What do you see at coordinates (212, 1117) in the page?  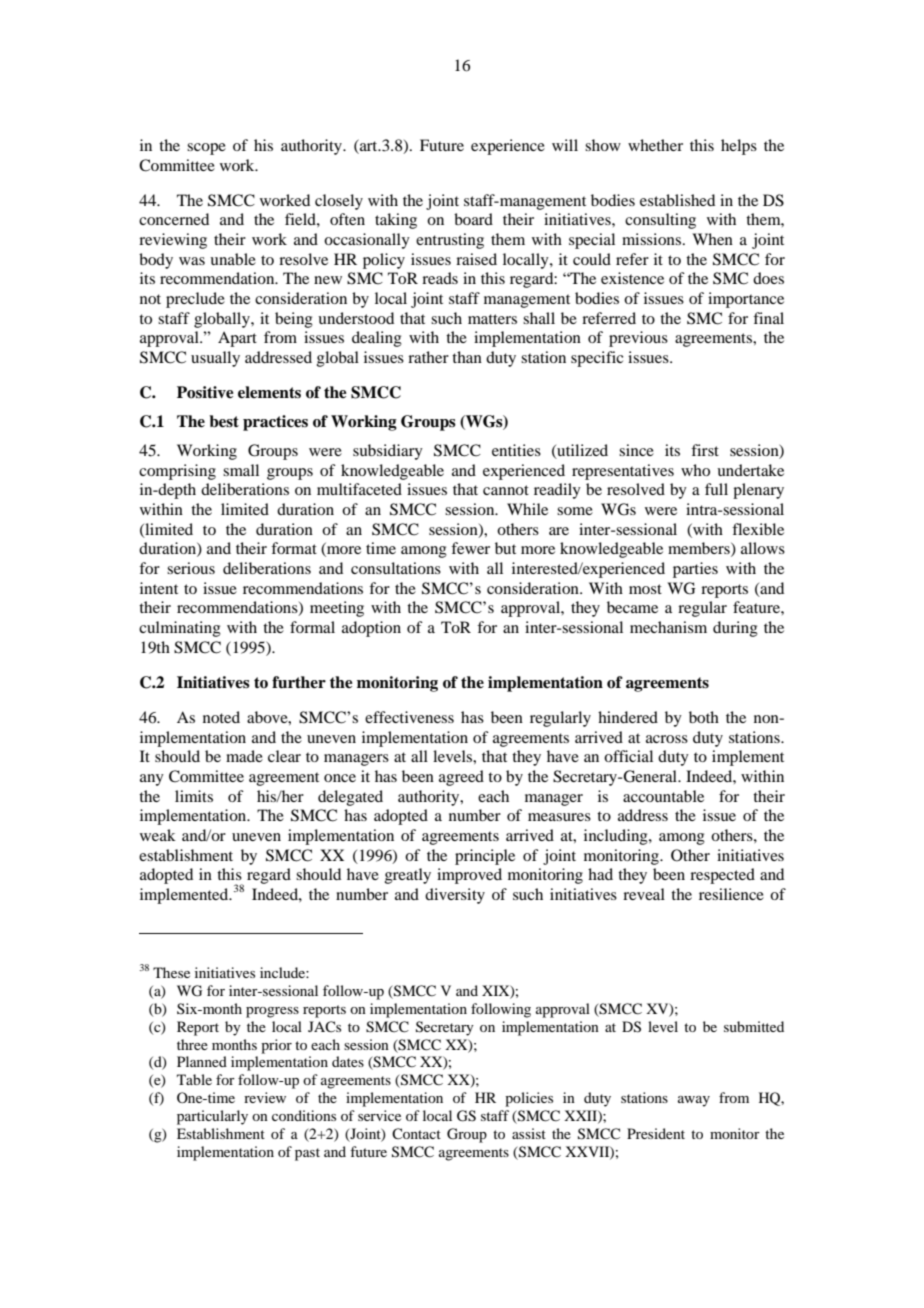 I see `particularly` at bounding box center [212, 1117].
